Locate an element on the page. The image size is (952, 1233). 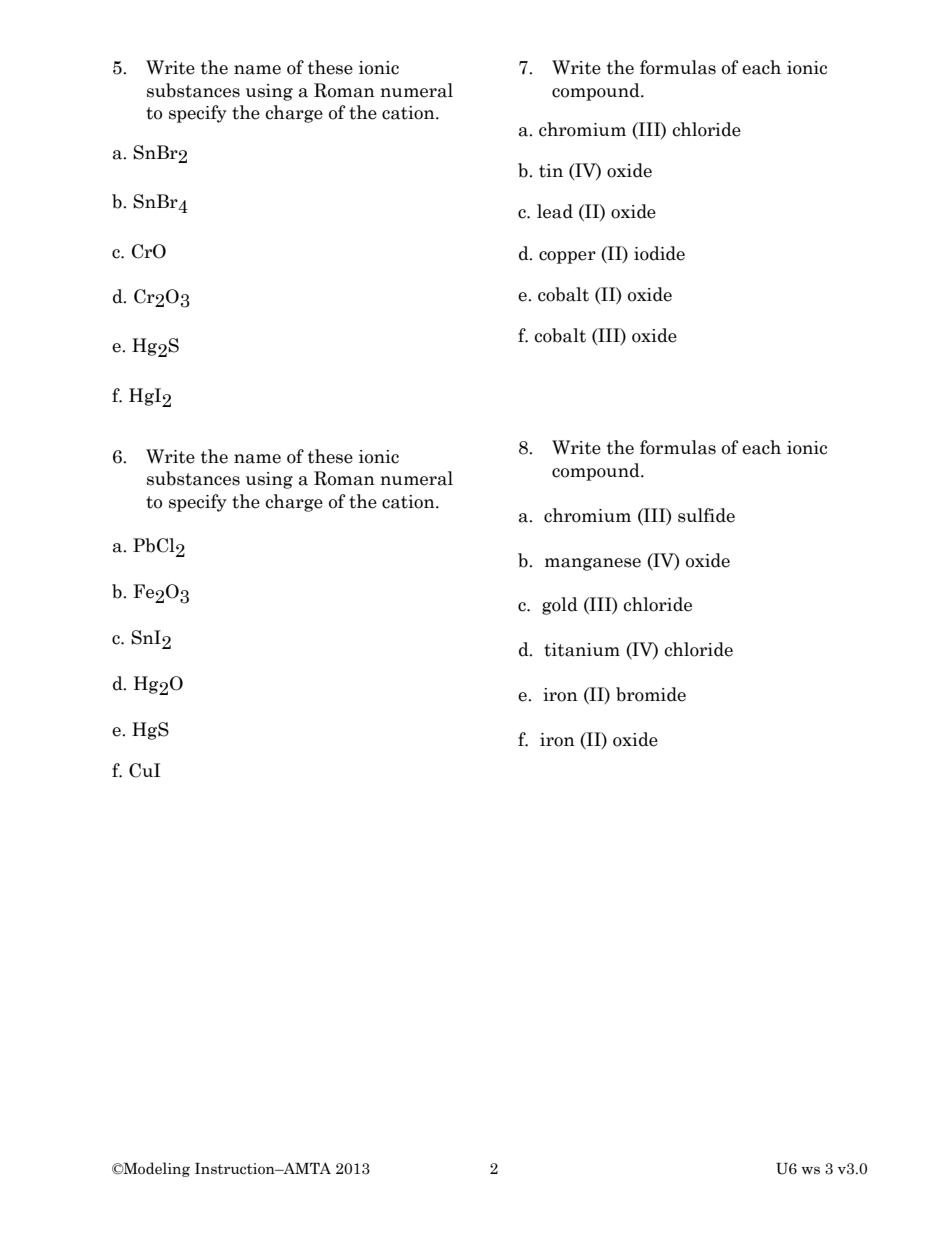
tin is located at coordinates (551, 171).
